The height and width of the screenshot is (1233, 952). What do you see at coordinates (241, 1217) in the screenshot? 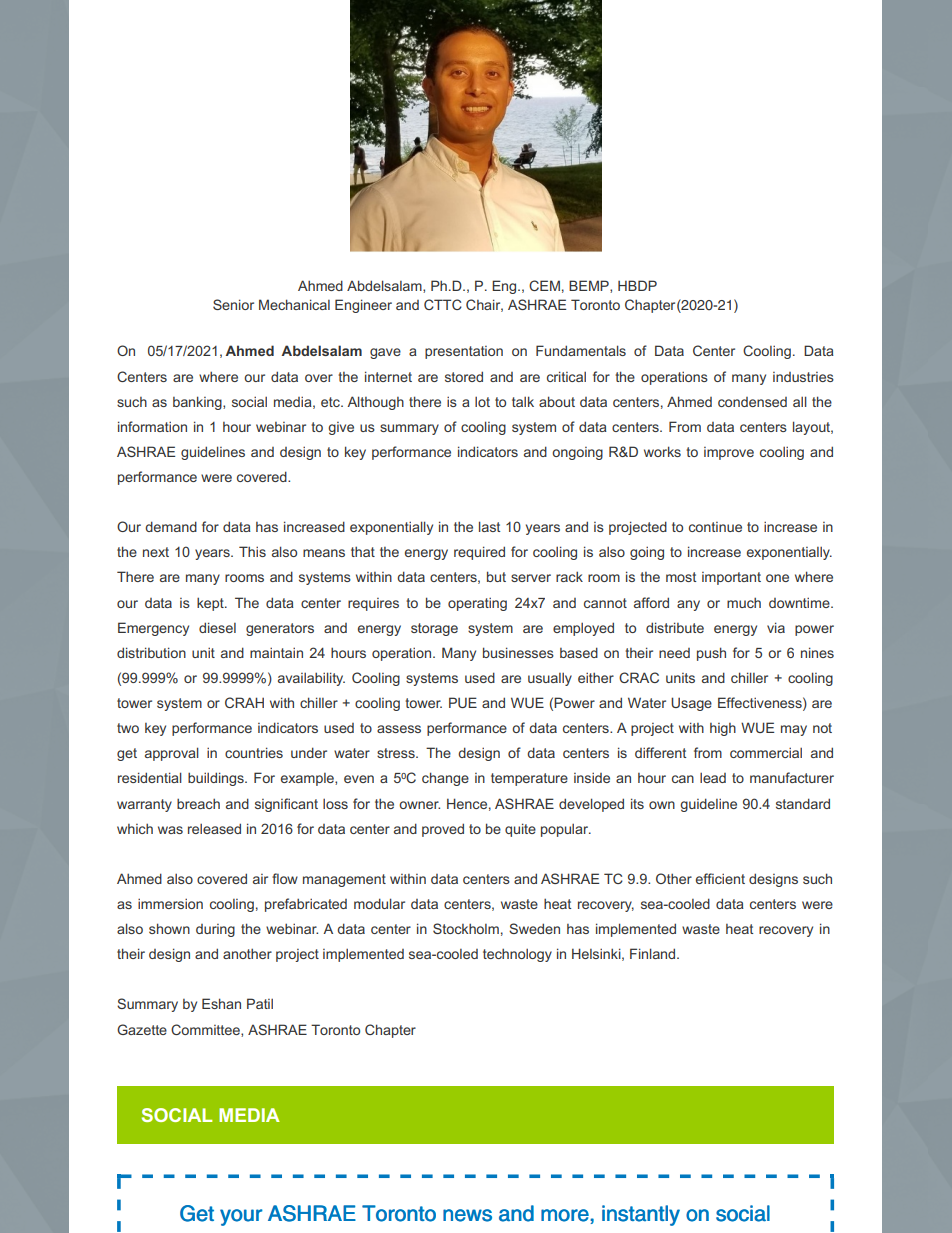
I see `your` at bounding box center [241, 1217].
